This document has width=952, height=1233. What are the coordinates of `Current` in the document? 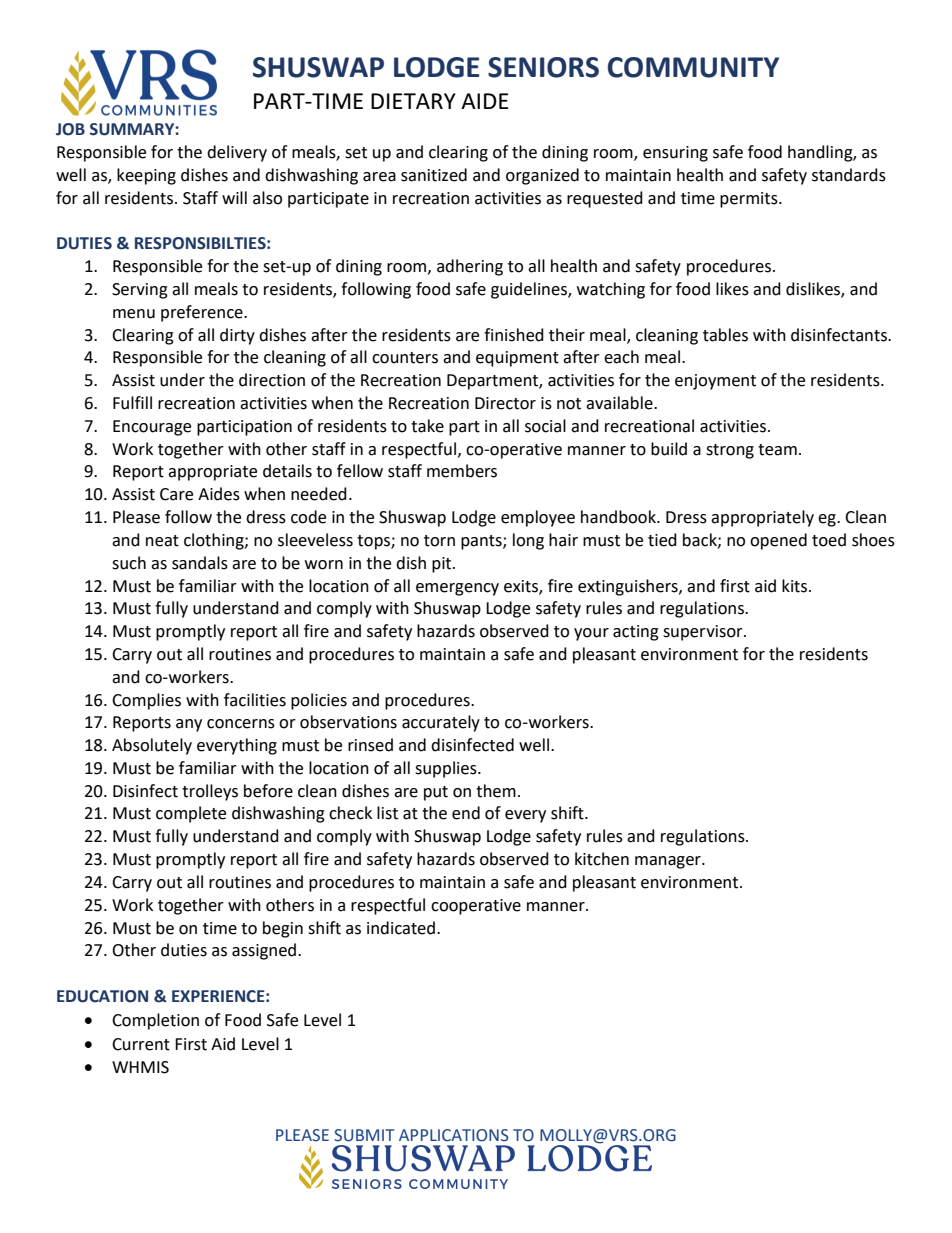 It's located at (141, 1044).
